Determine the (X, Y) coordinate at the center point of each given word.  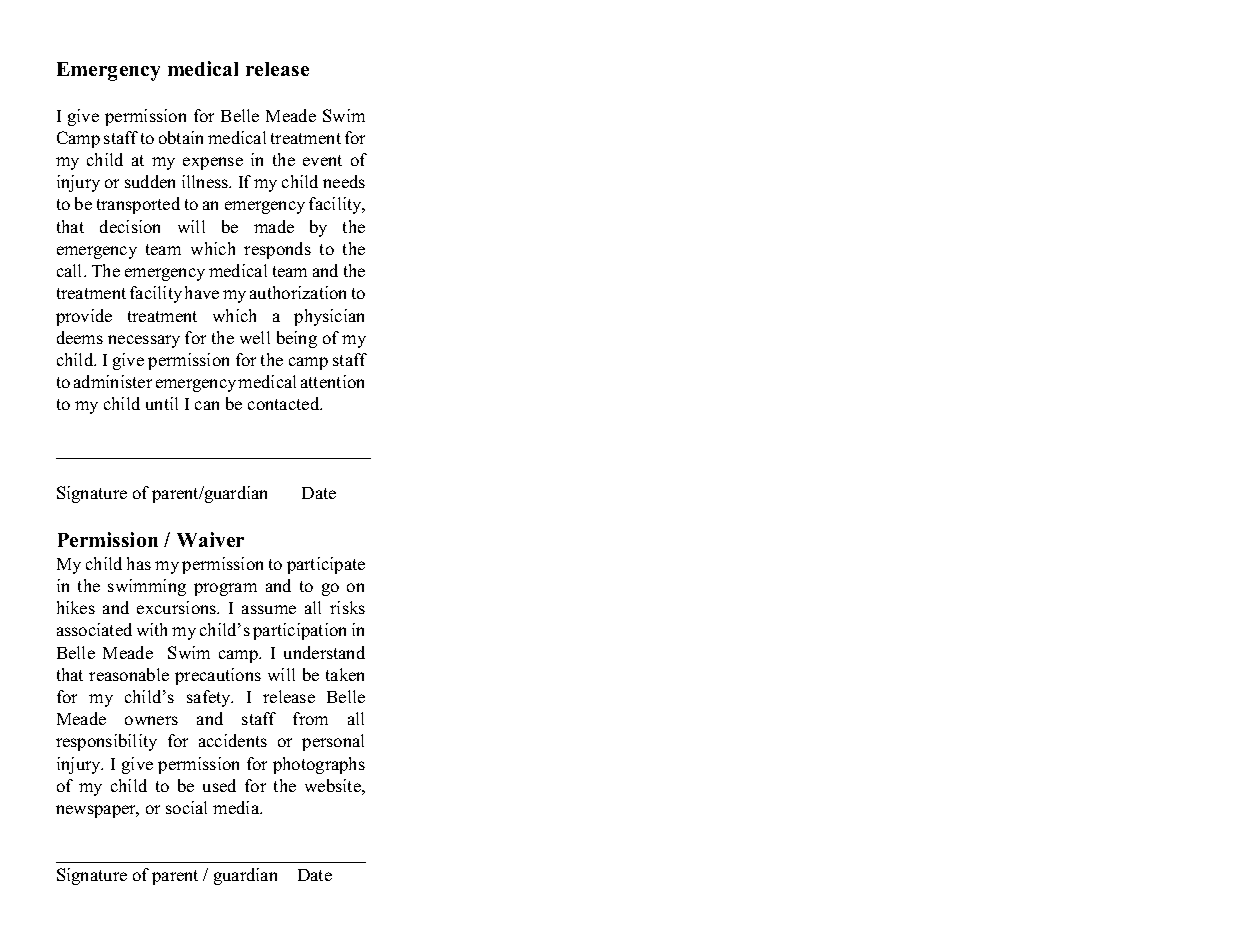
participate (326, 565)
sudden (150, 181)
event (322, 160)
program (225, 589)
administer (113, 381)
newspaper (97, 811)
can (207, 405)
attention (332, 381)
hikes (76, 607)
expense (213, 163)
